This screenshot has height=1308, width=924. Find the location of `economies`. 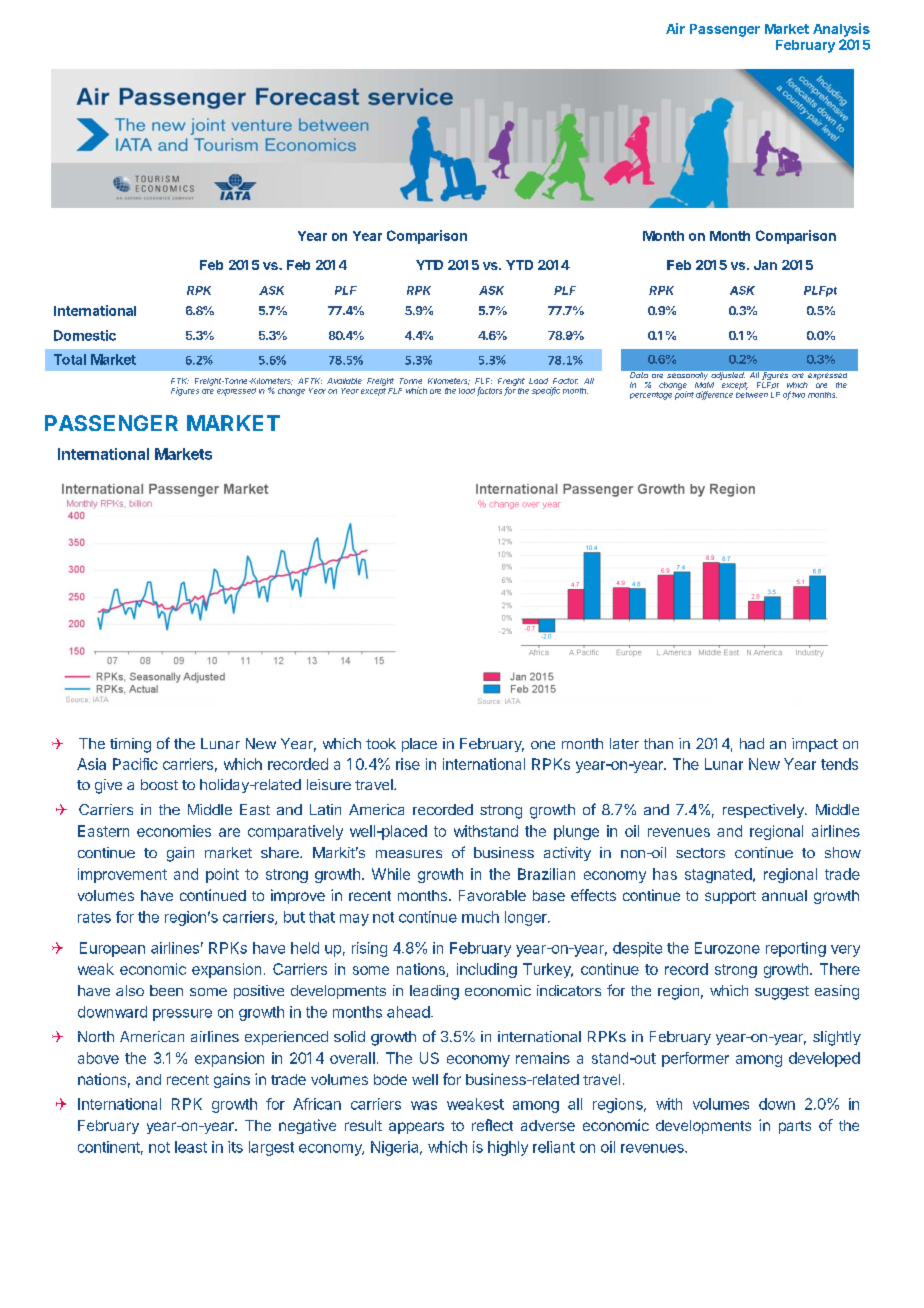

economies is located at coordinates (174, 831).
